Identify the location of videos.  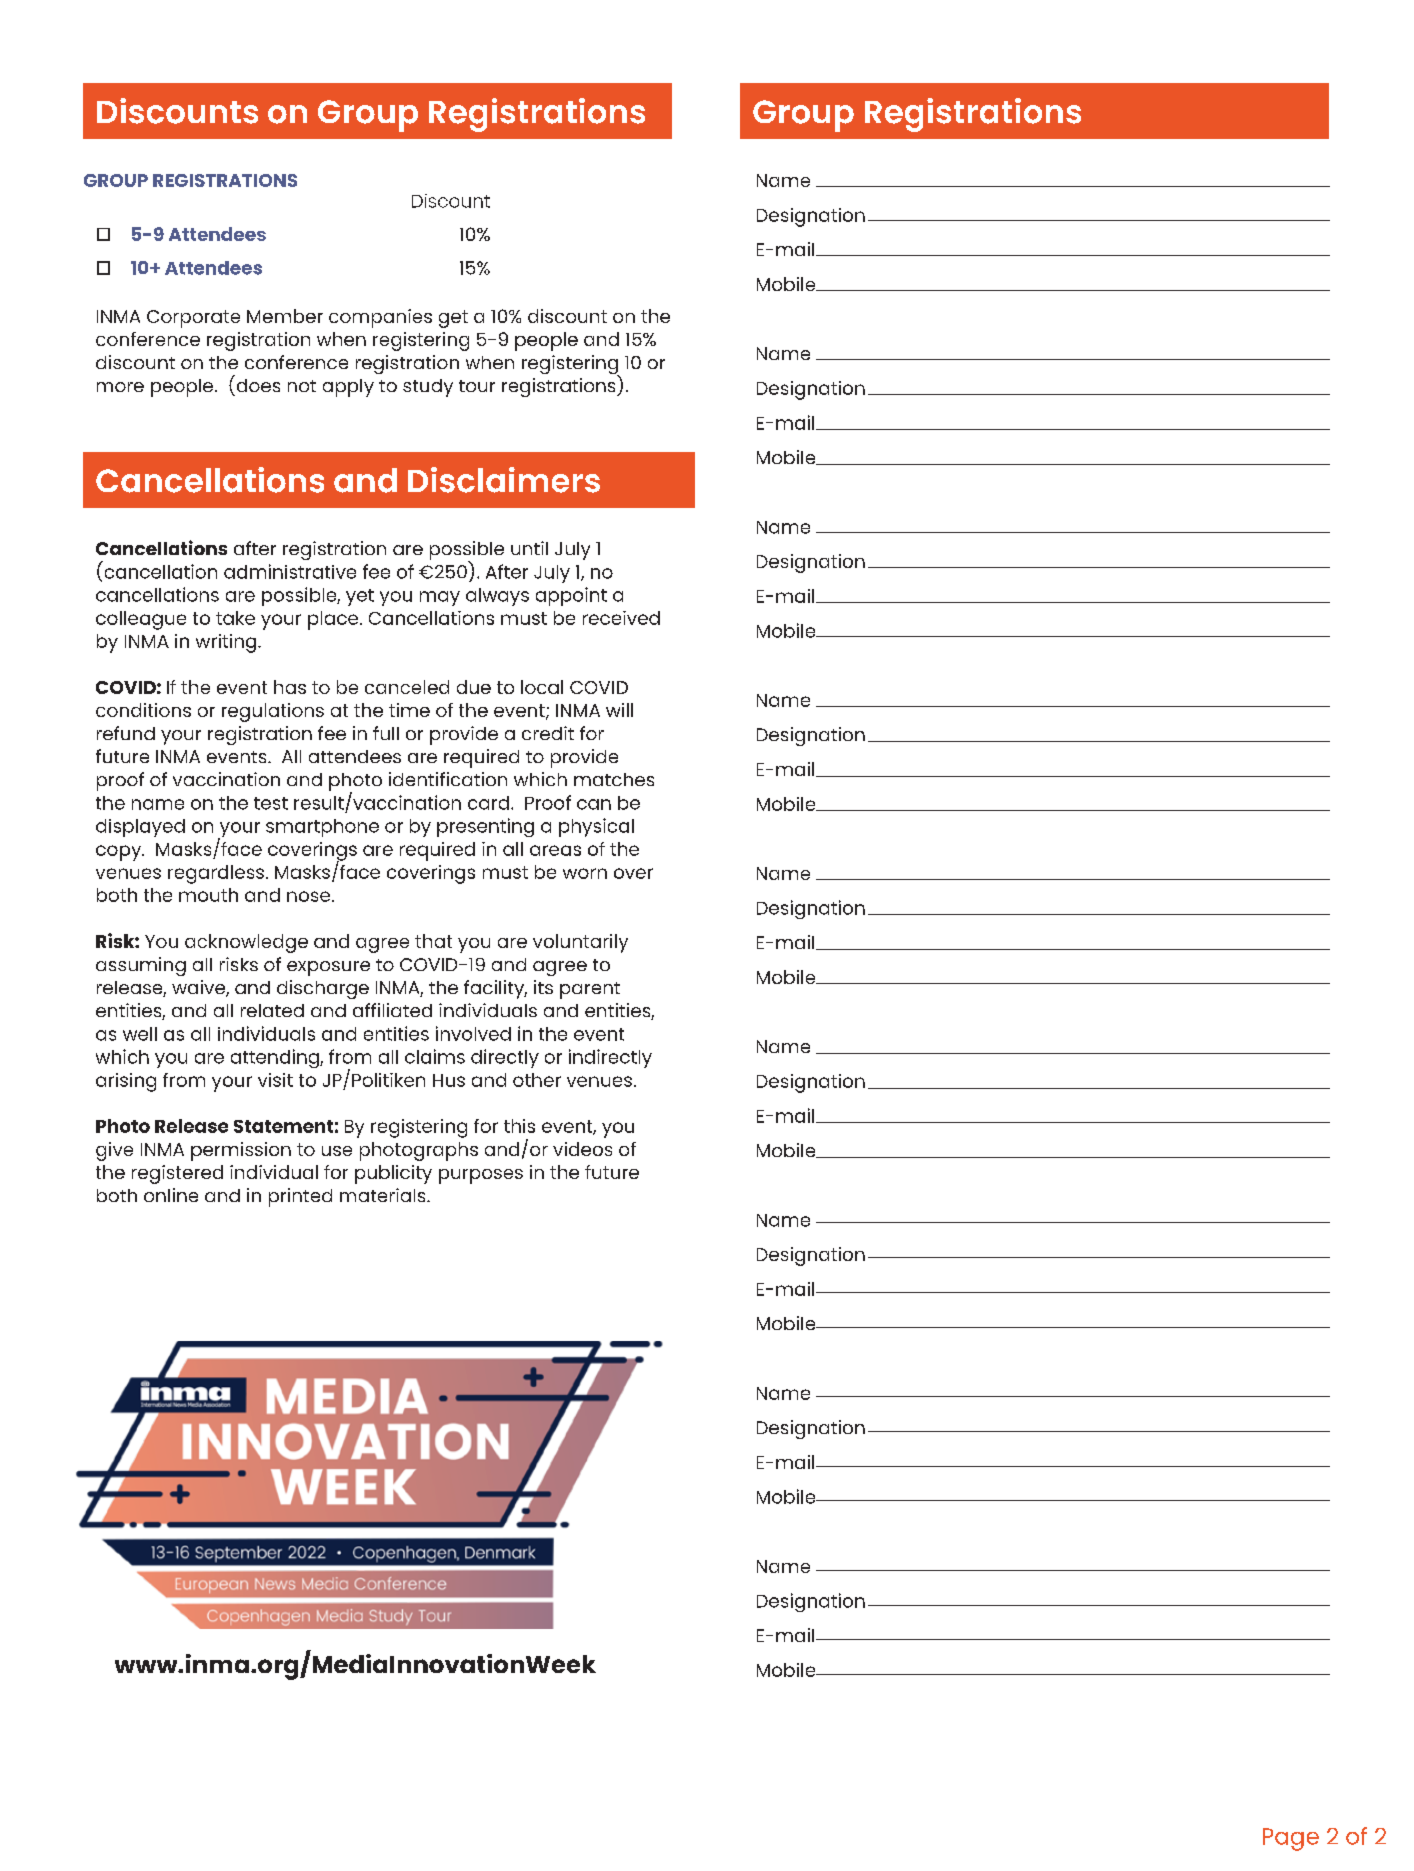
(582, 1149).
